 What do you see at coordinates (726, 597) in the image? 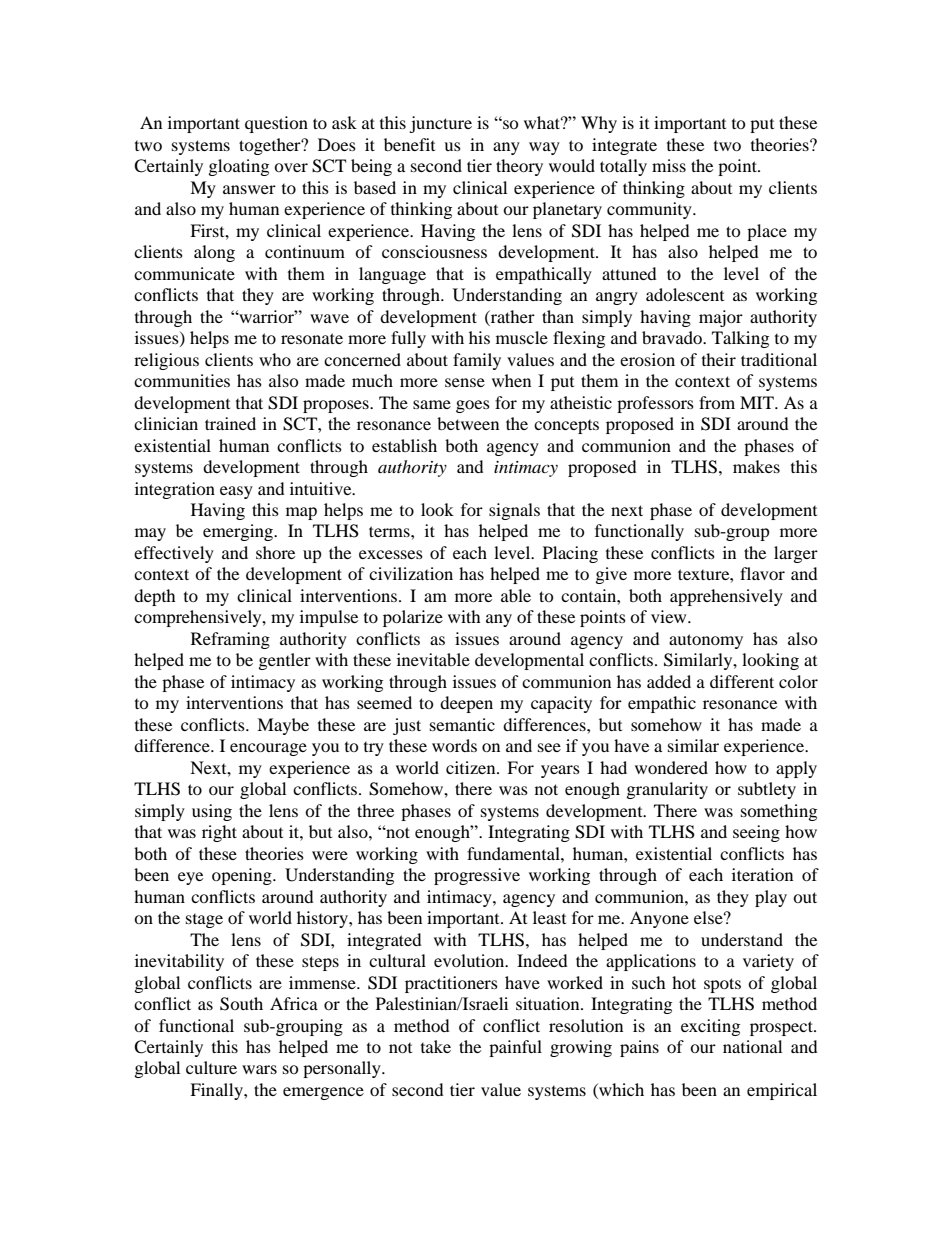
I see `apprehensively` at bounding box center [726, 597].
